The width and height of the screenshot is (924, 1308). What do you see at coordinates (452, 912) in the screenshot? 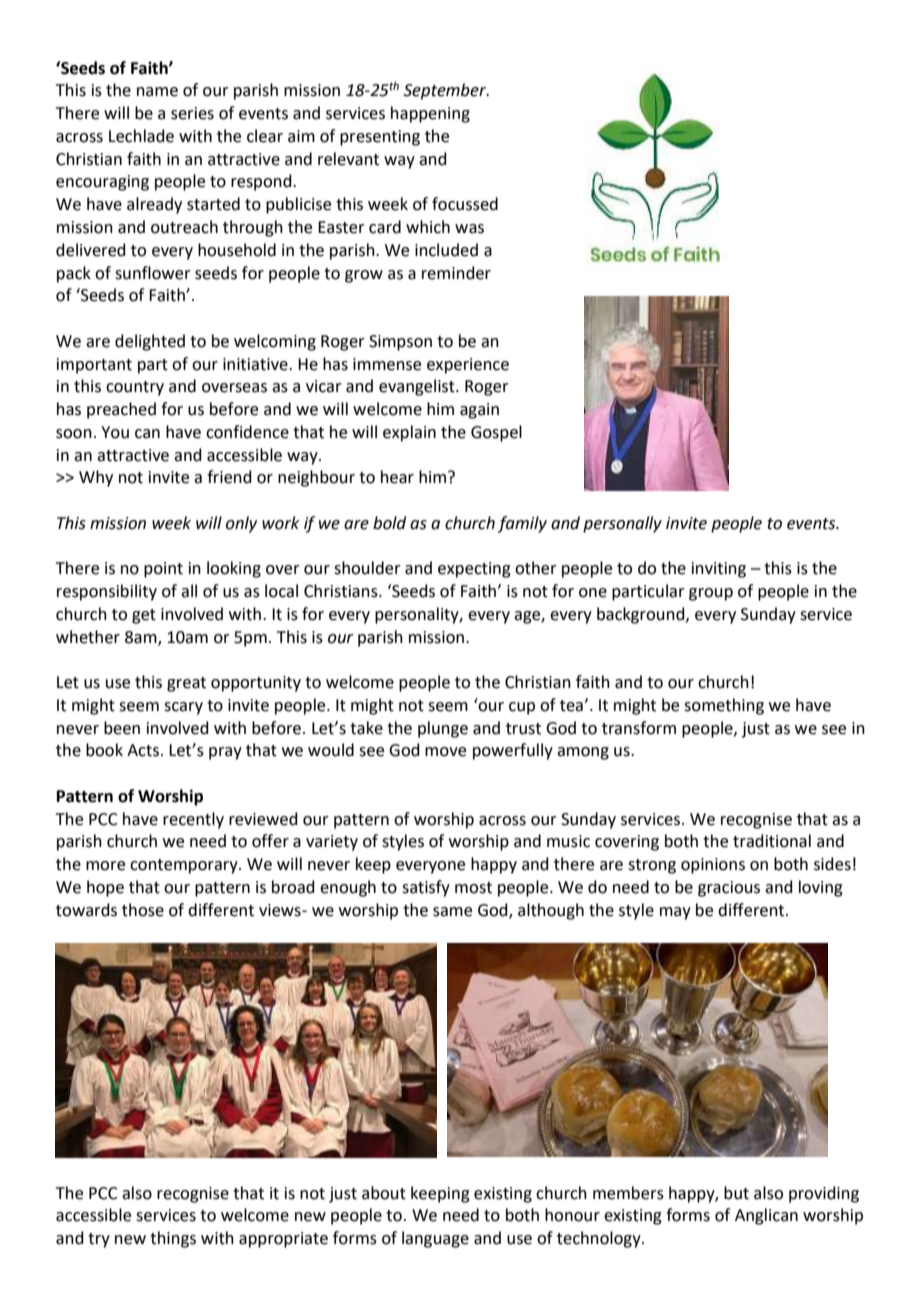
I see `same` at bounding box center [452, 912].
